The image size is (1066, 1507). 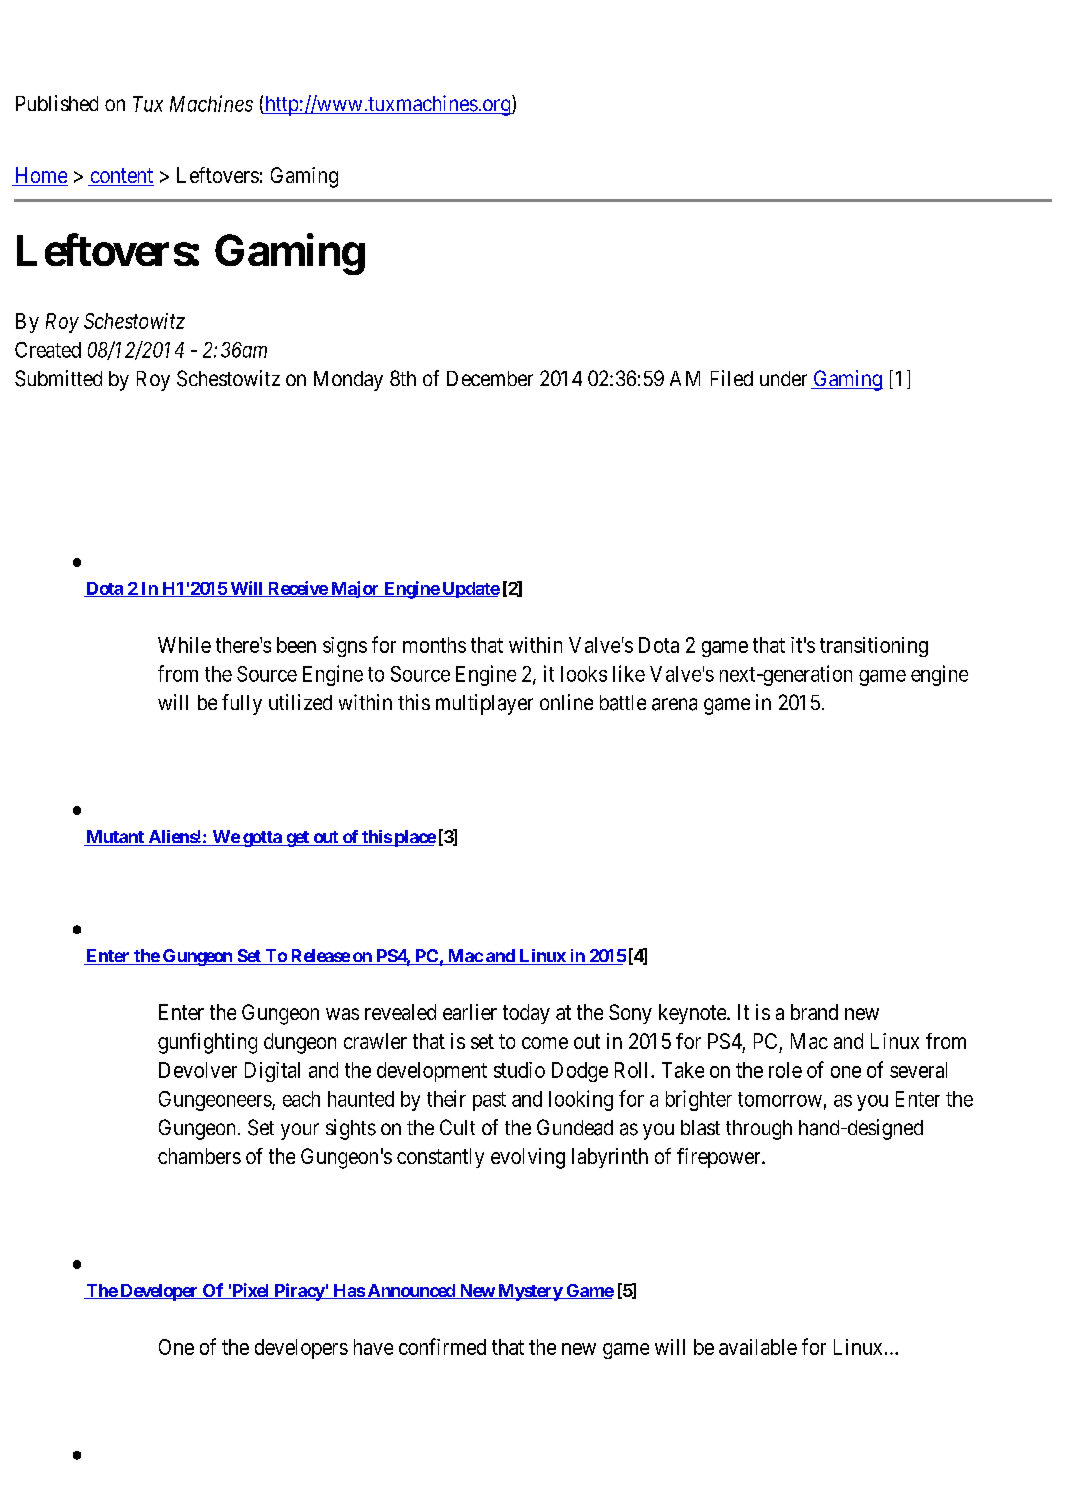 What do you see at coordinates (299, 1292) in the image?
I see `Piracy` at bounding box center [299, 1292].
